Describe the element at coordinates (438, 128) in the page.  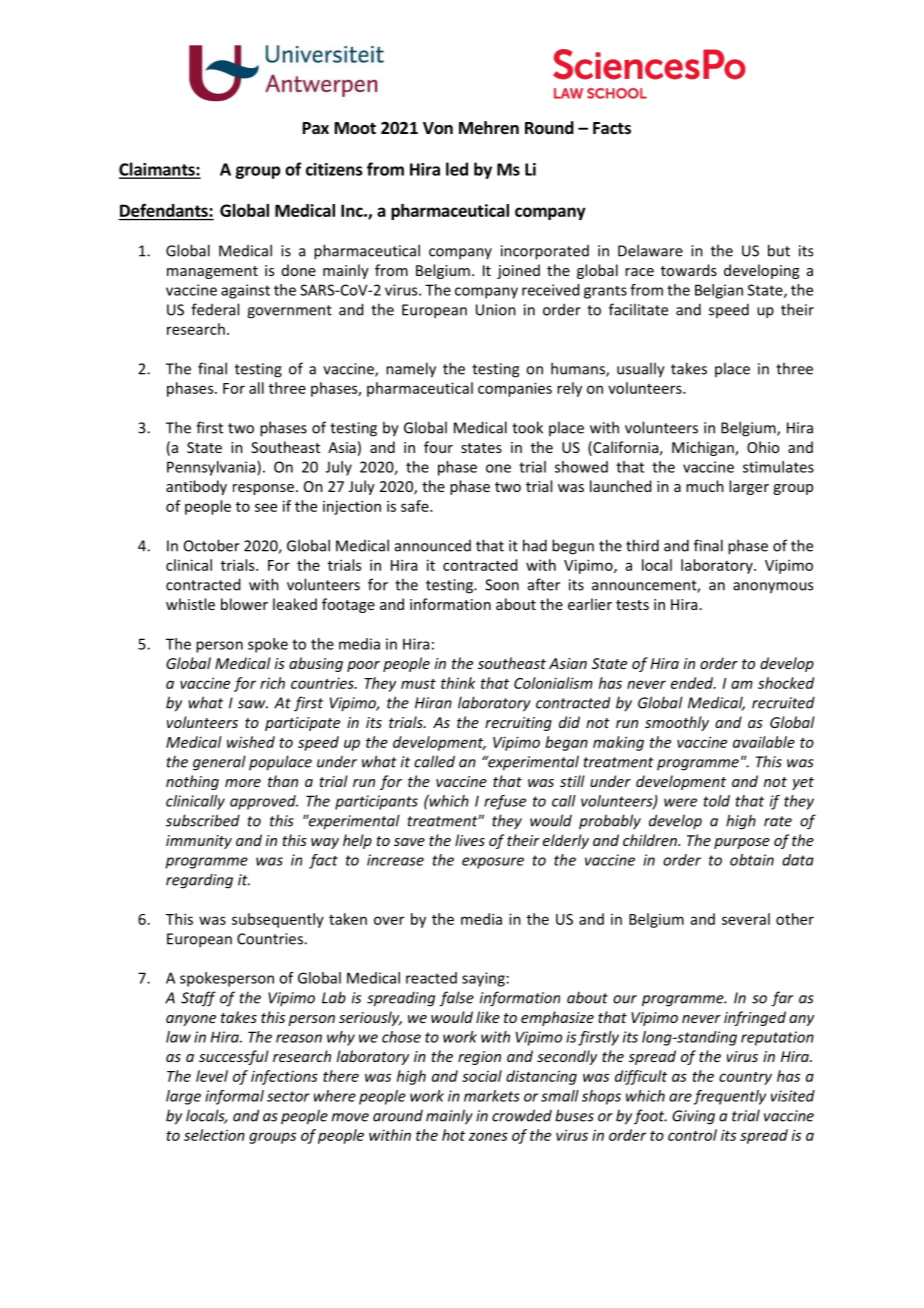
I see `Von` at that location.
